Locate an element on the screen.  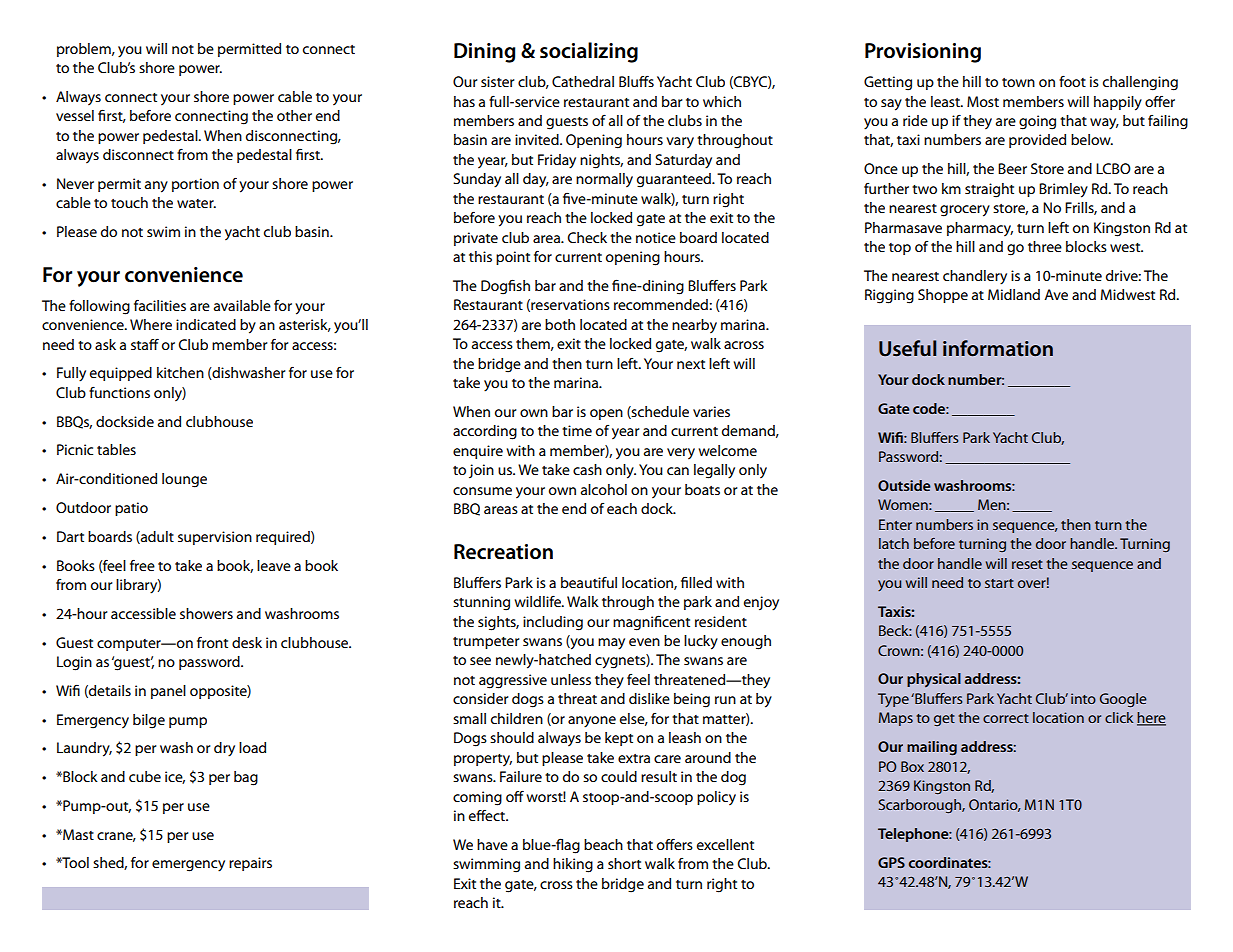
cash is located at coordinates (587, 469).
